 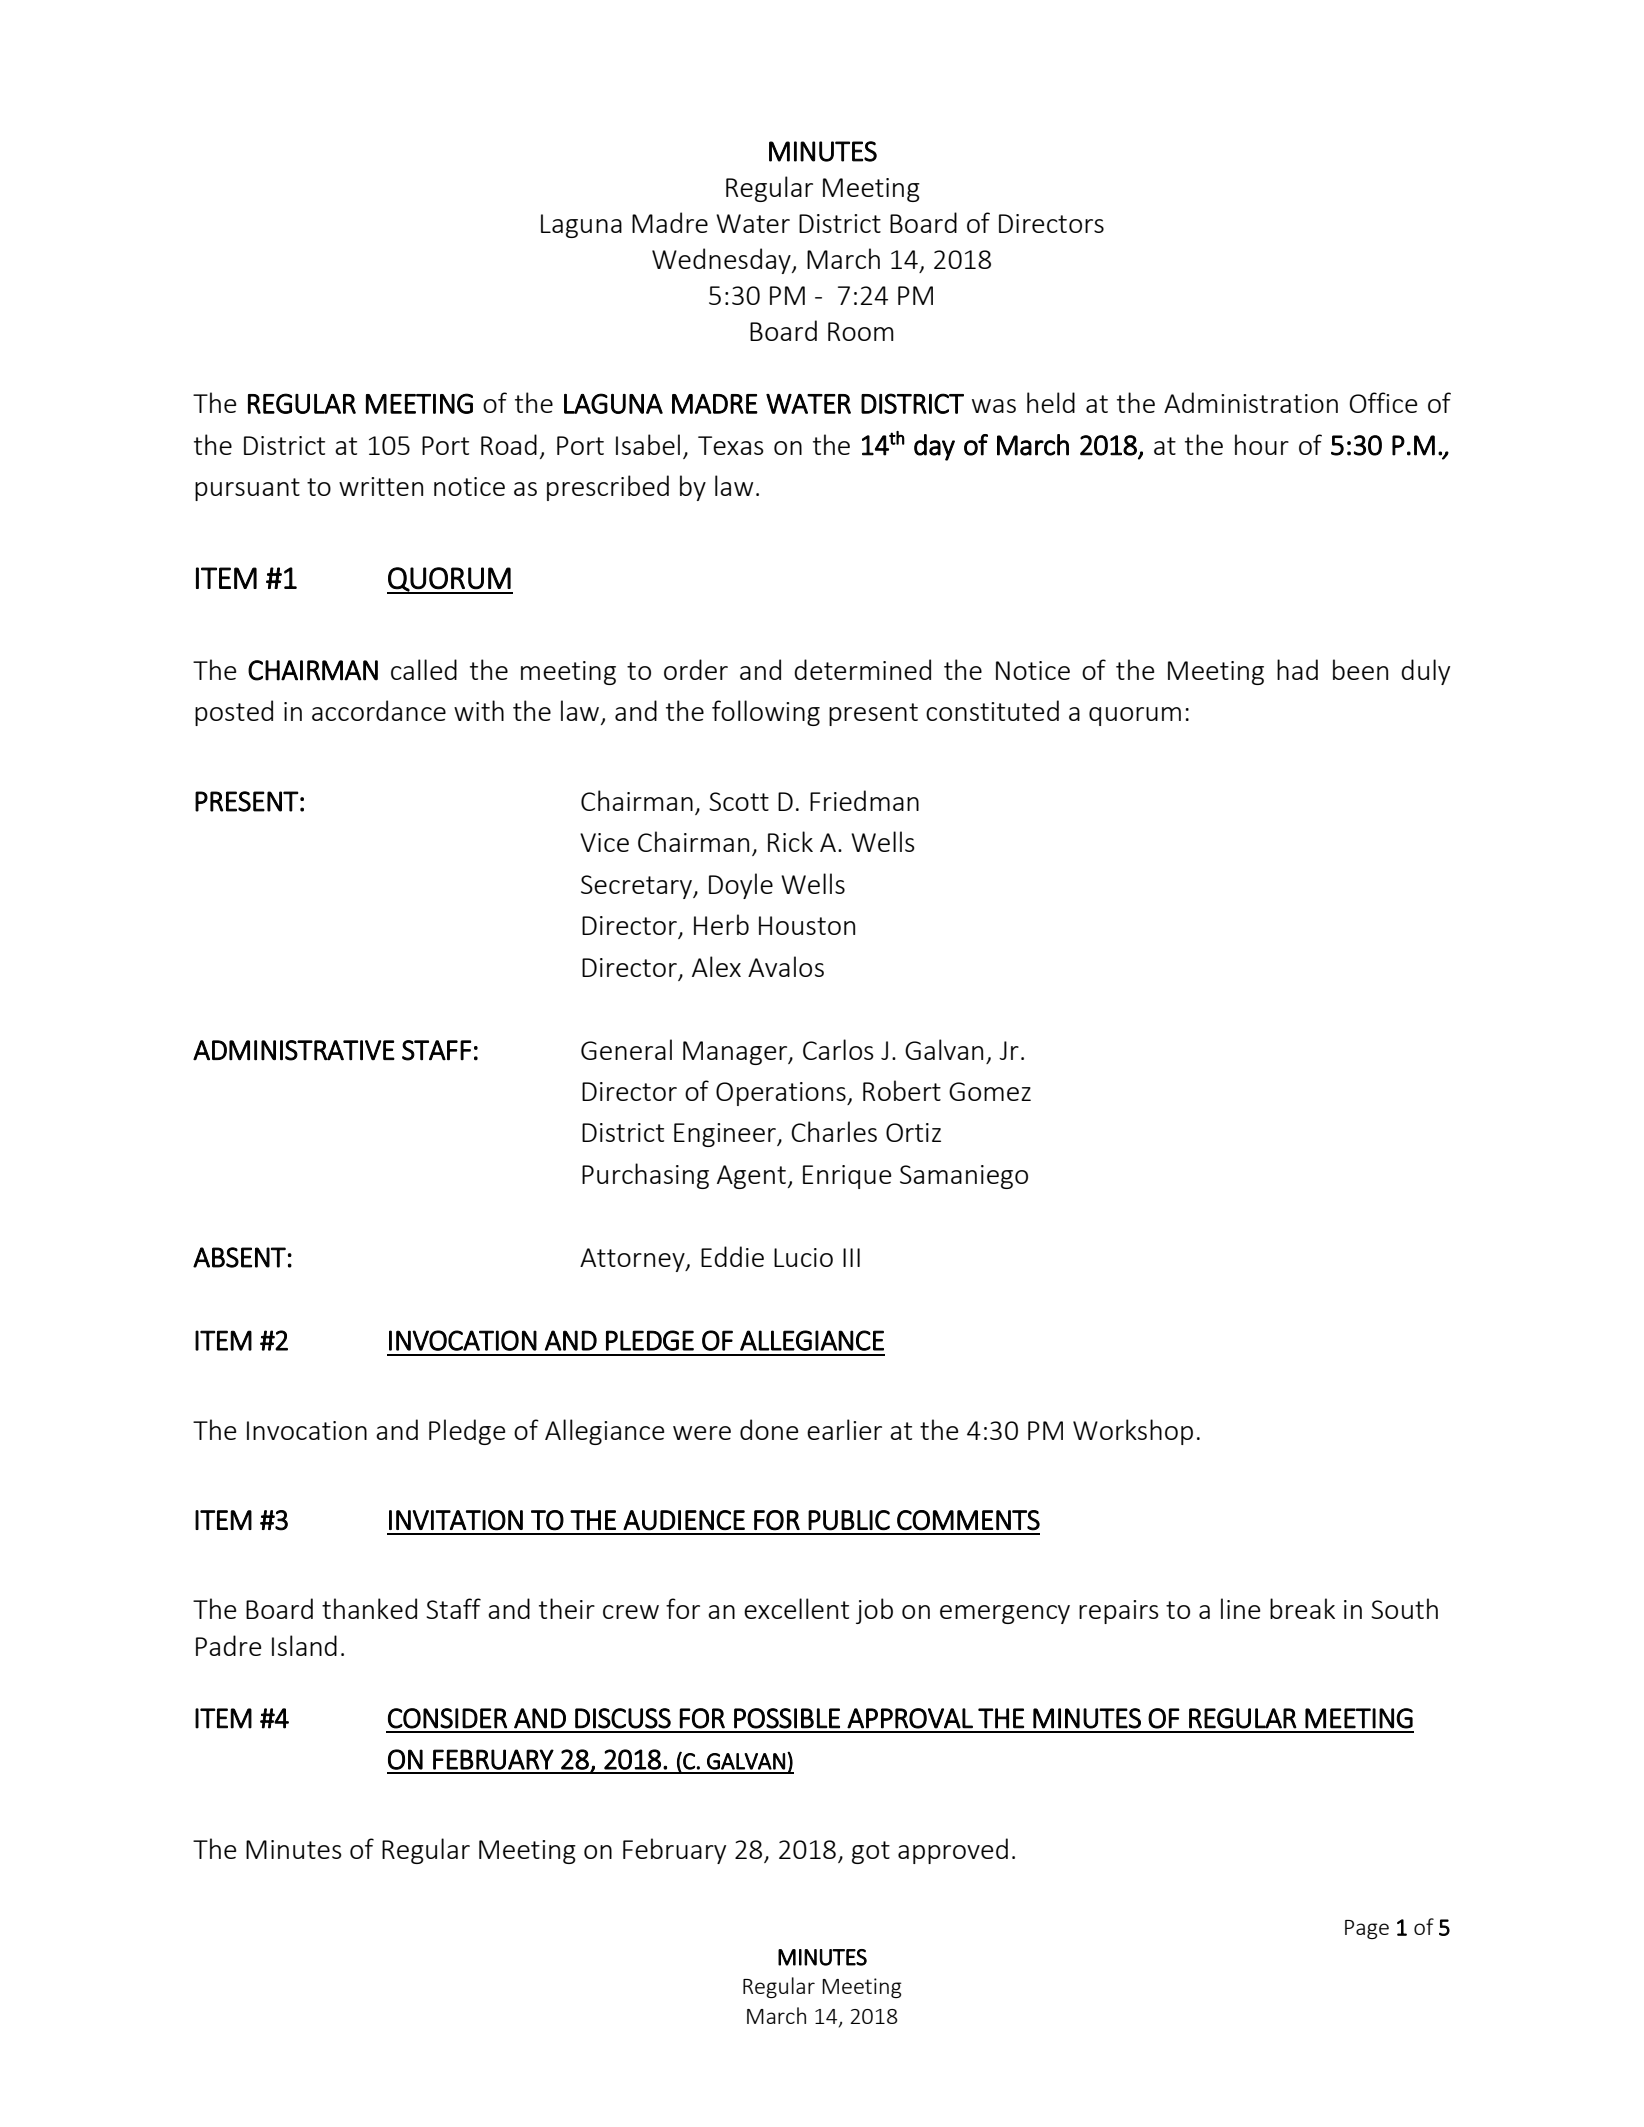 I want to click on Rick, so click(x=790, y=841).
